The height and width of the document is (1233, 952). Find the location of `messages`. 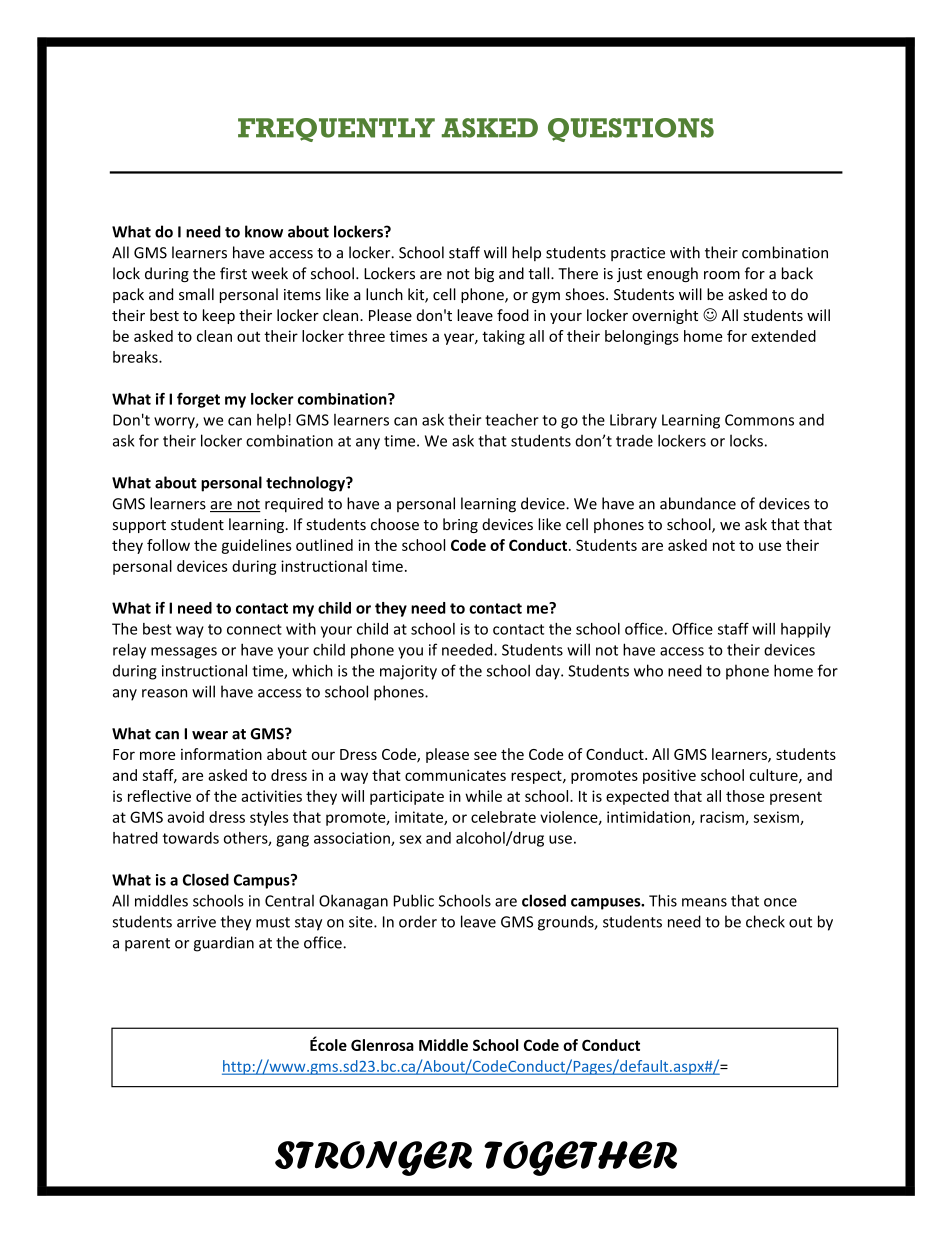

messages is located at coordinates (184, 653).
